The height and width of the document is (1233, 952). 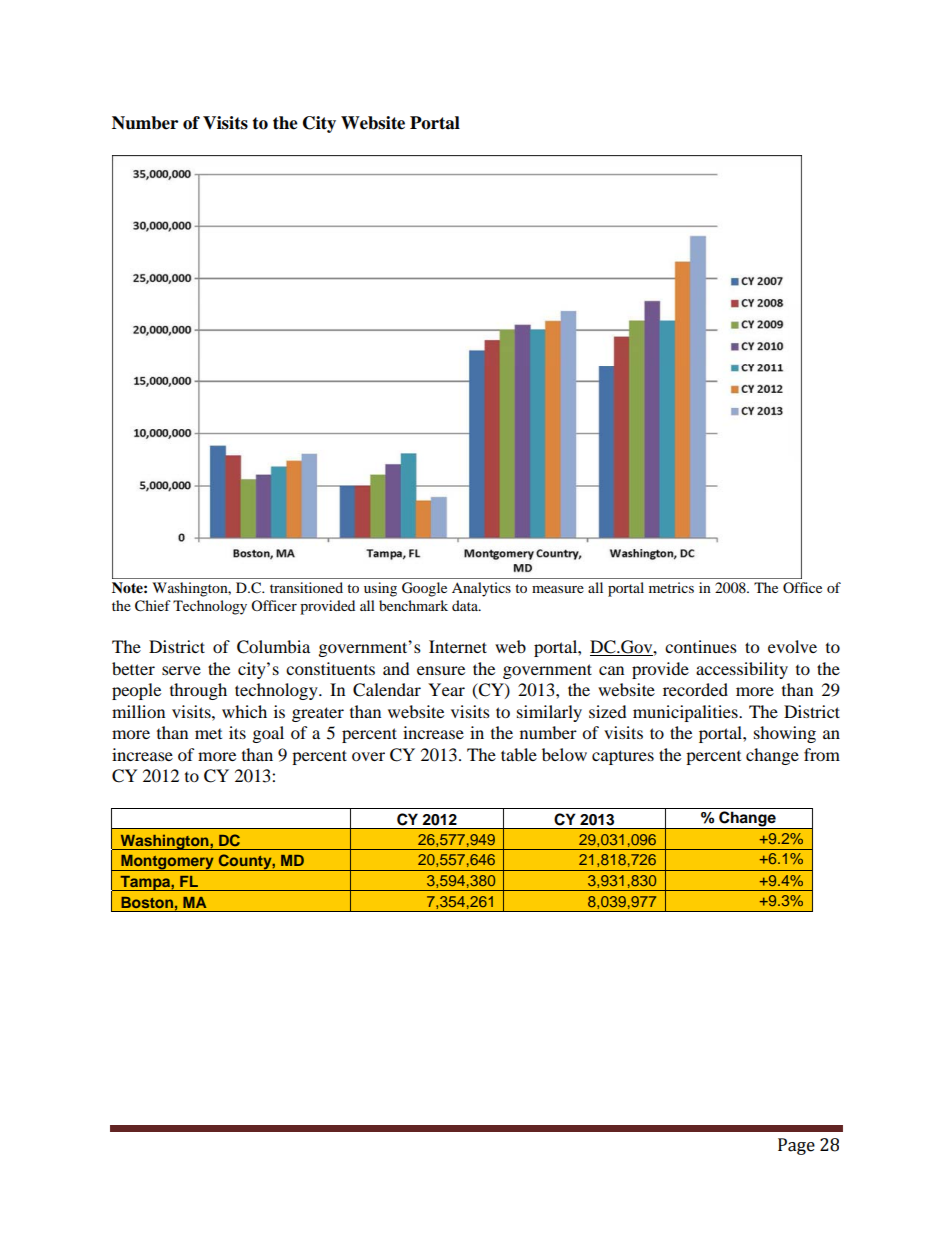 I want to click on goal, so click(x=268, y=734).
